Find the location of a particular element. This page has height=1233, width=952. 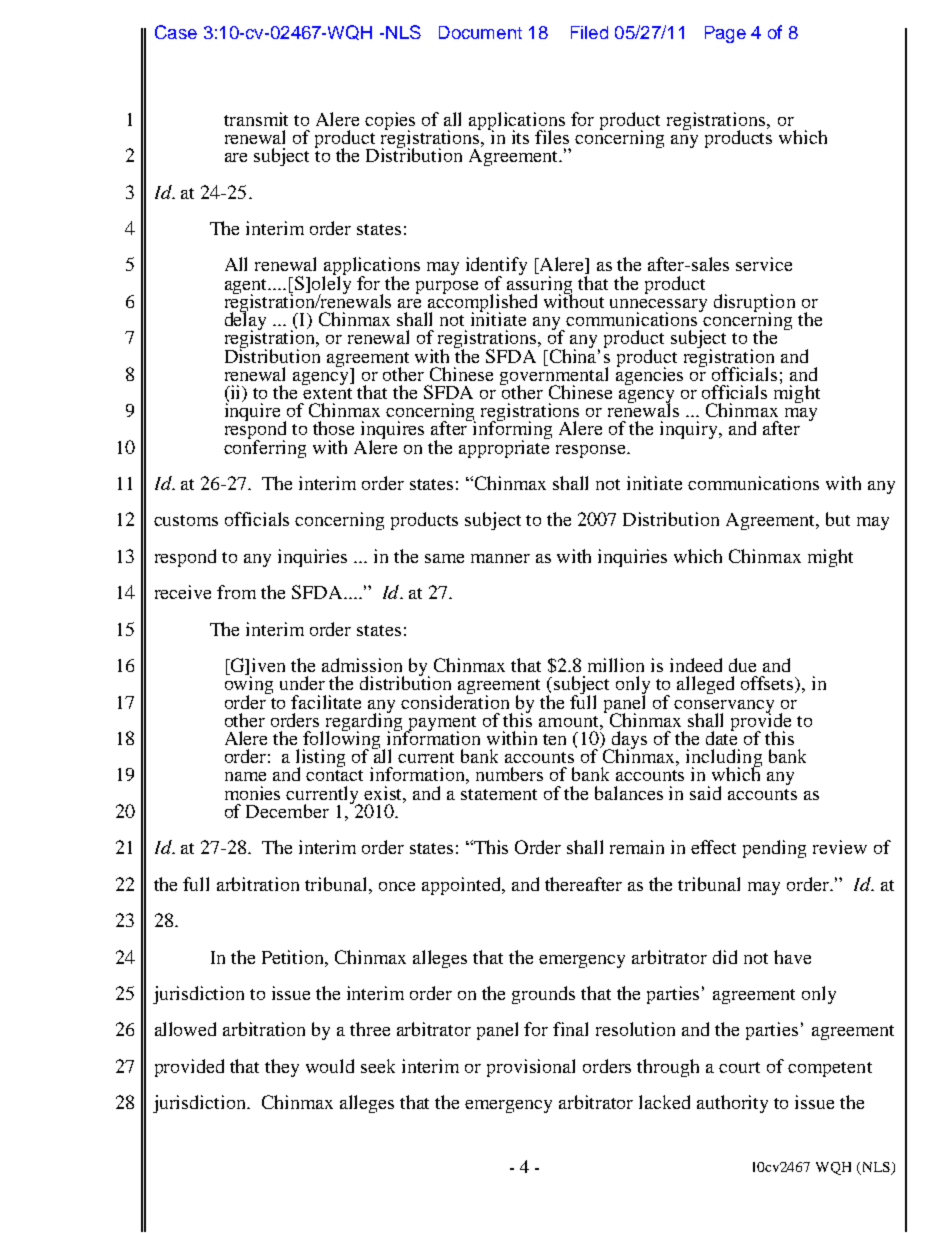

provisional is located at coordinates (531, 1068).
